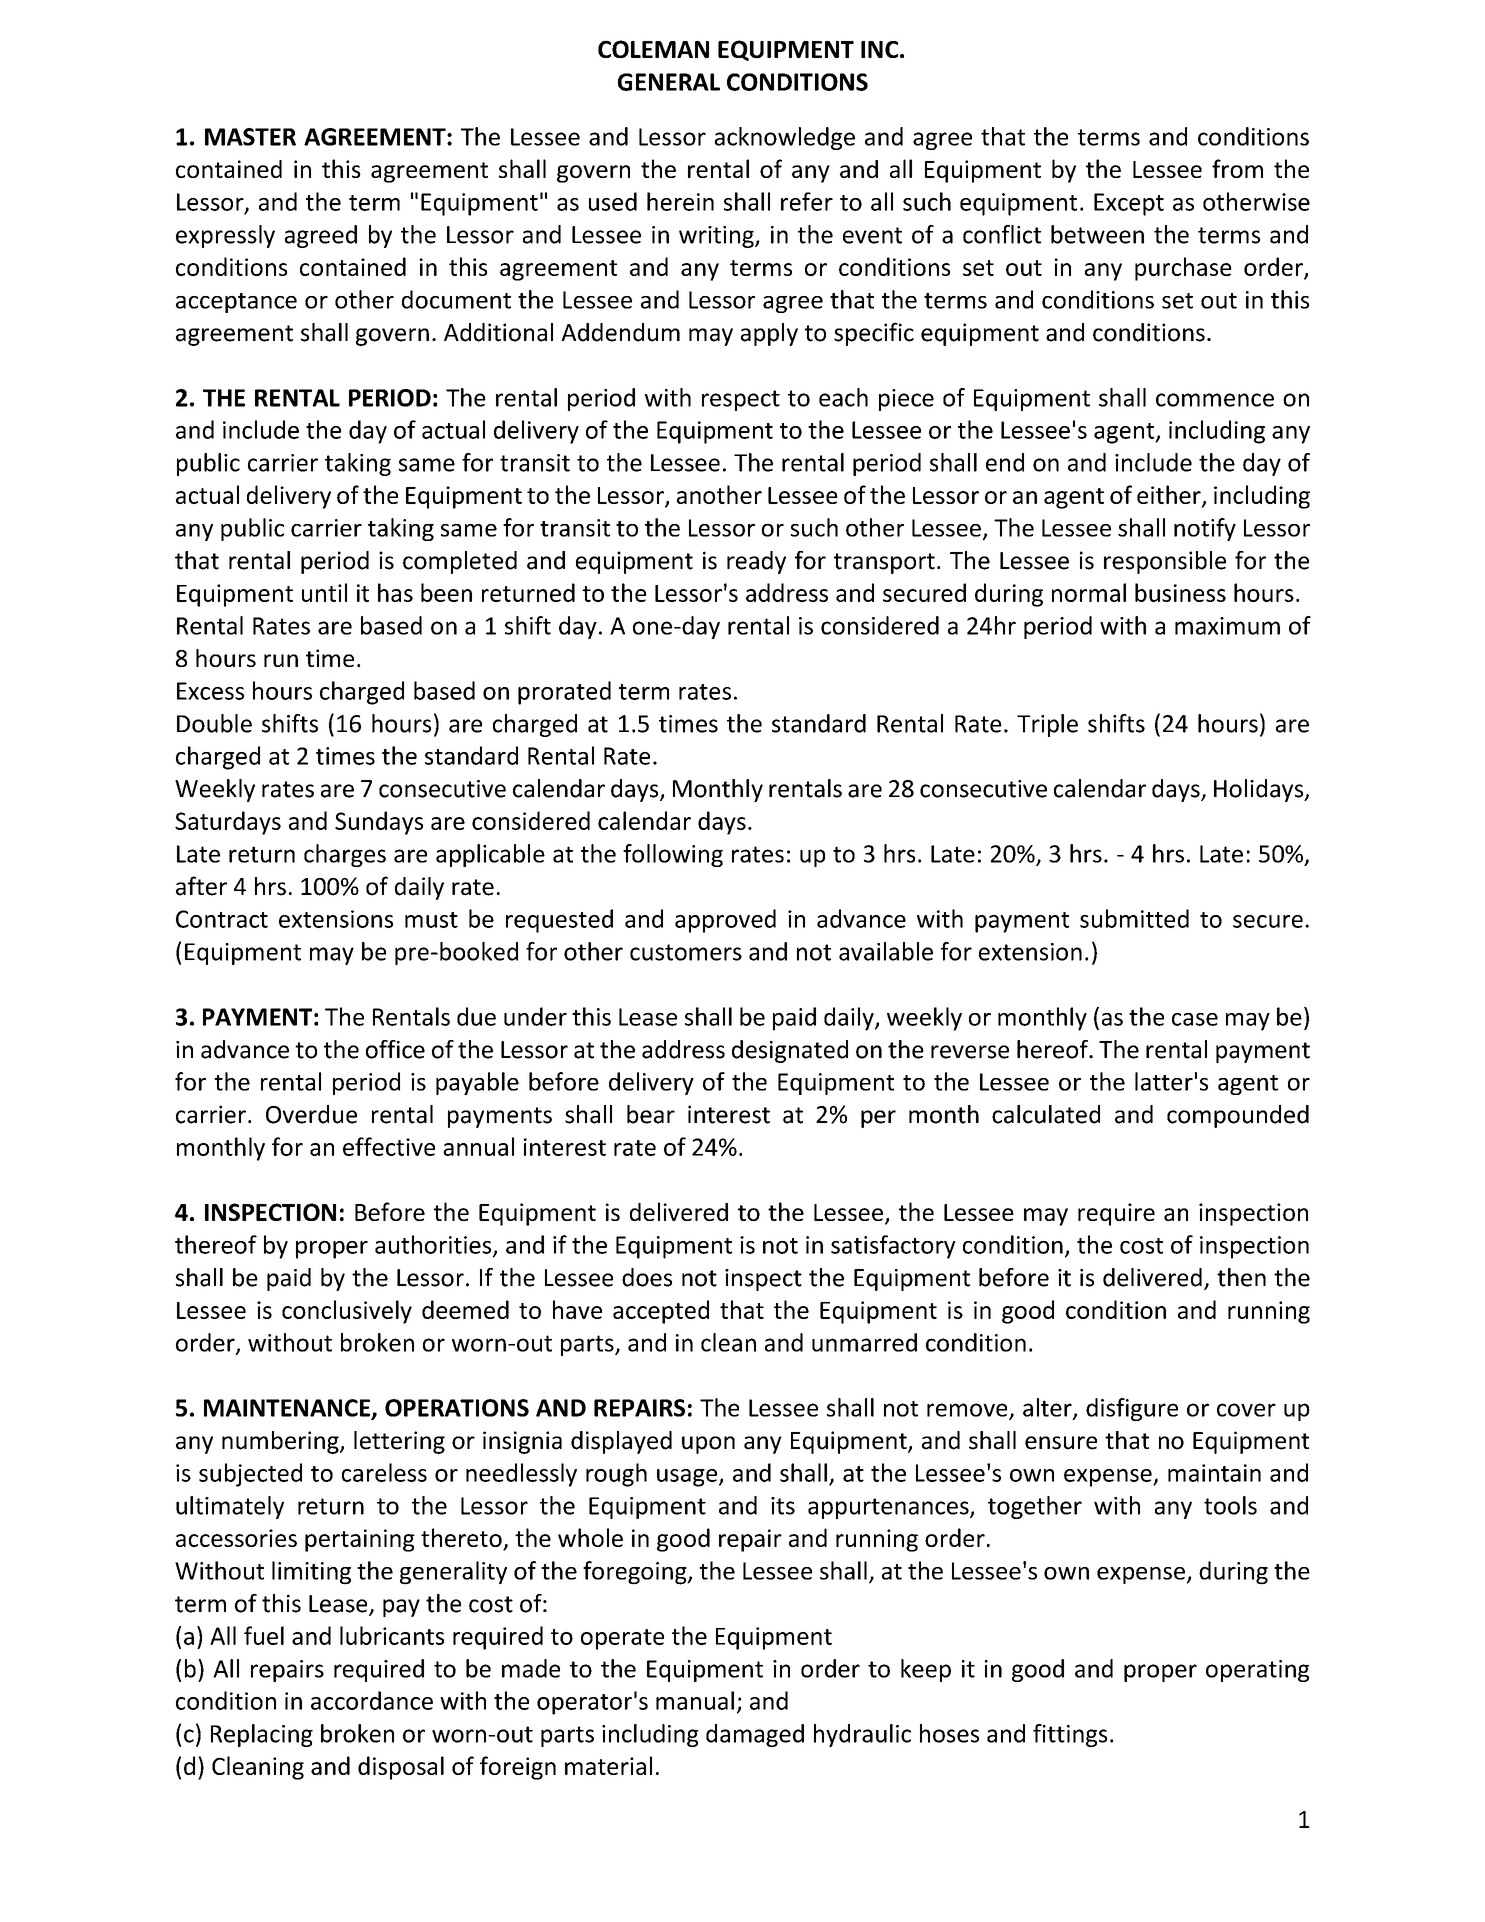 Image resolution: width=1485 pixels, height=1922 pixels. Describe the element at coordinates (324, 592) in the image. I see `until` at that location.
